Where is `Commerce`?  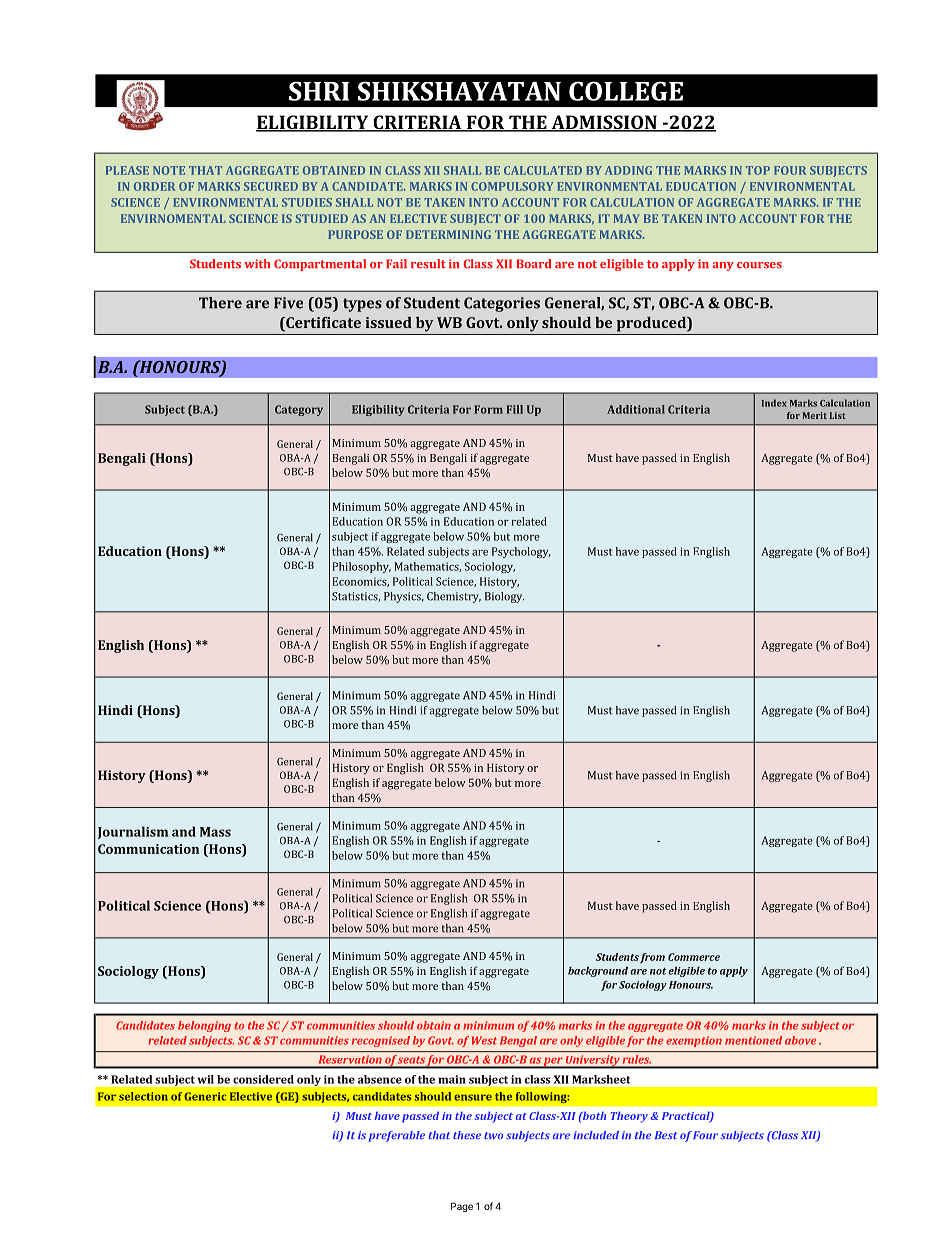 Commerce is located at coordinates (694, 957).
